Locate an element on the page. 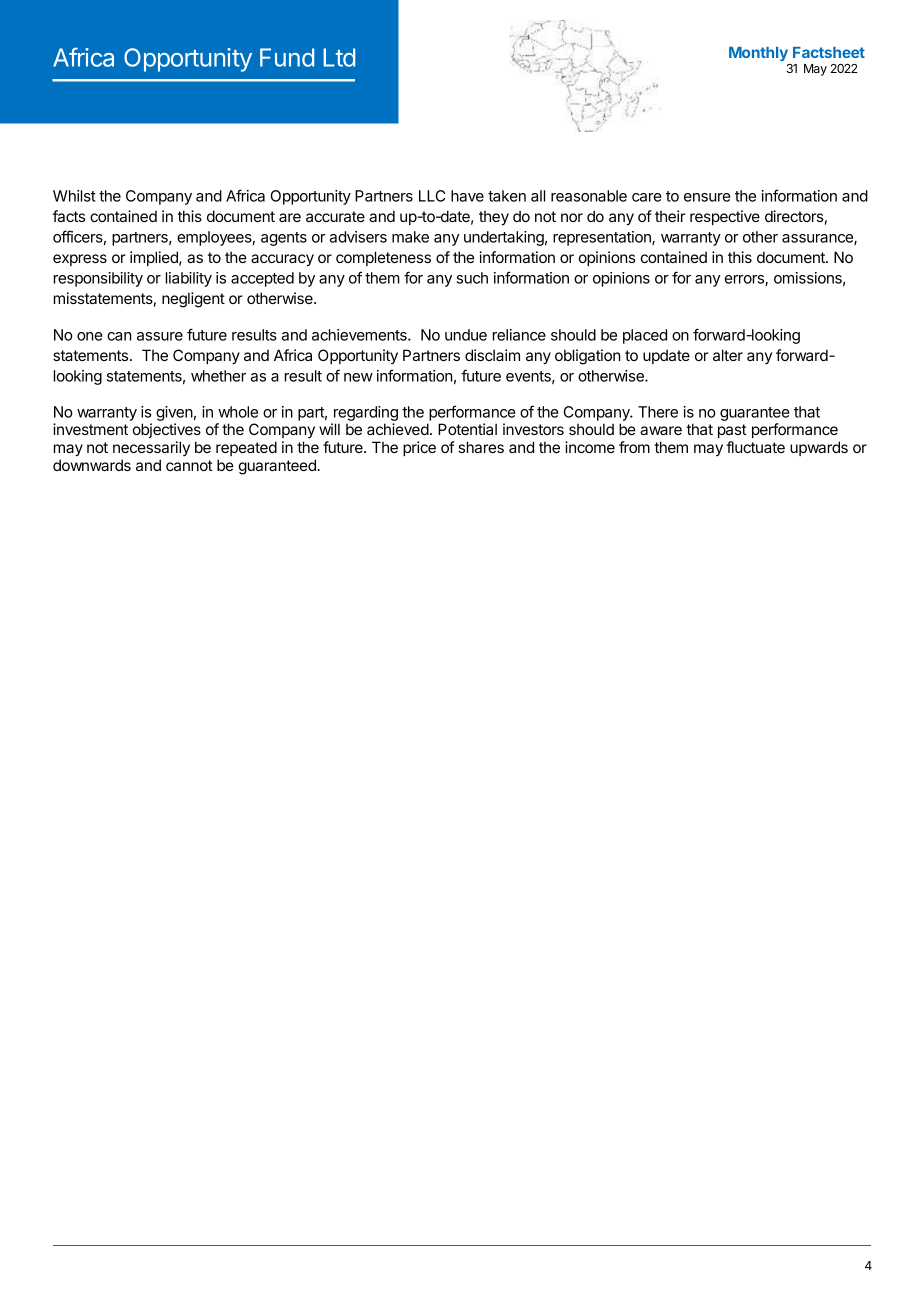  disclaim is located at coordinates (492, 355).
